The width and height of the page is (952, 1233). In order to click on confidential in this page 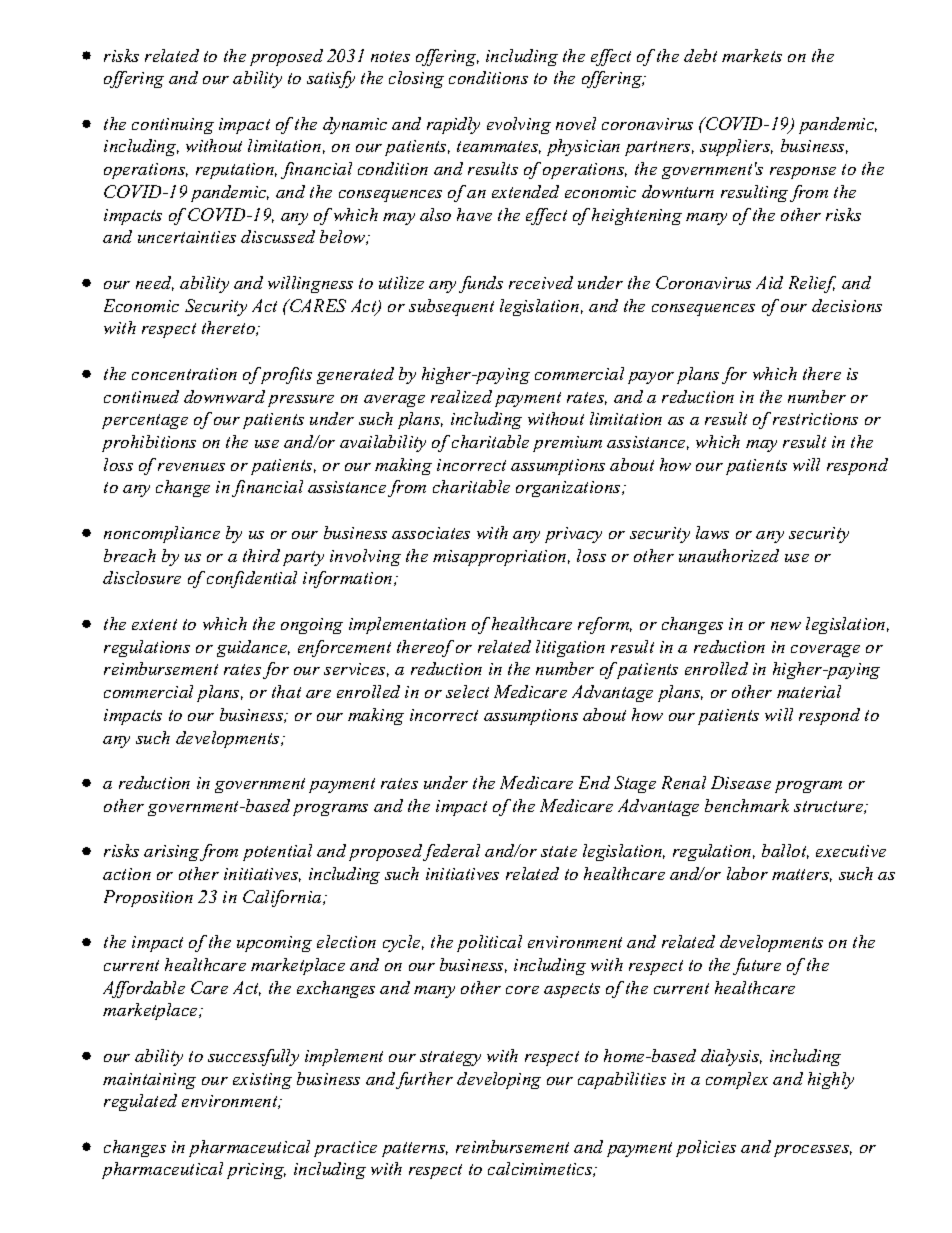, I will do `click(252, 579)`.
